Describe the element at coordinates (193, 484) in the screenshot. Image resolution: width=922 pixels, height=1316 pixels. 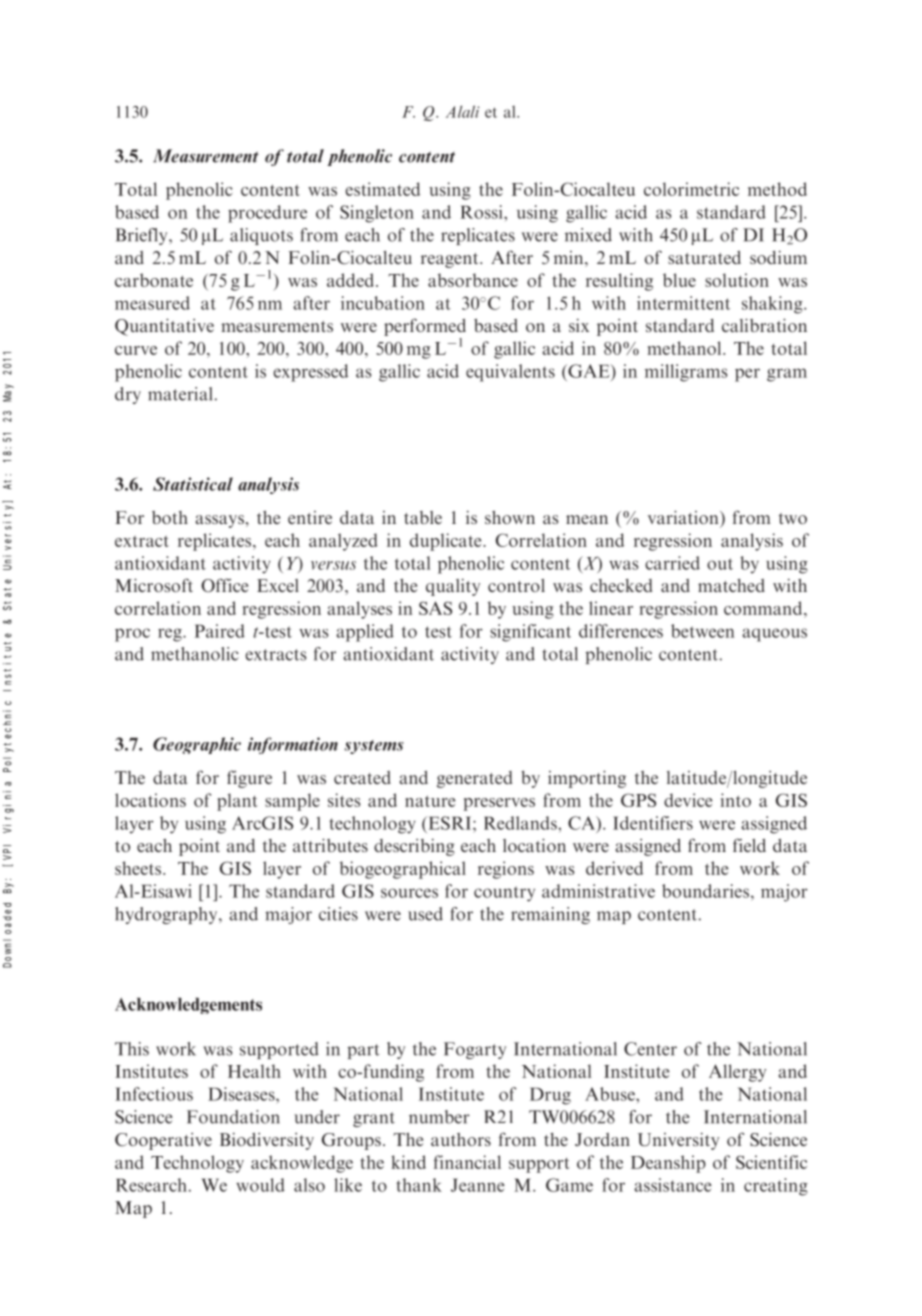
I see `Statistical` at that location.
